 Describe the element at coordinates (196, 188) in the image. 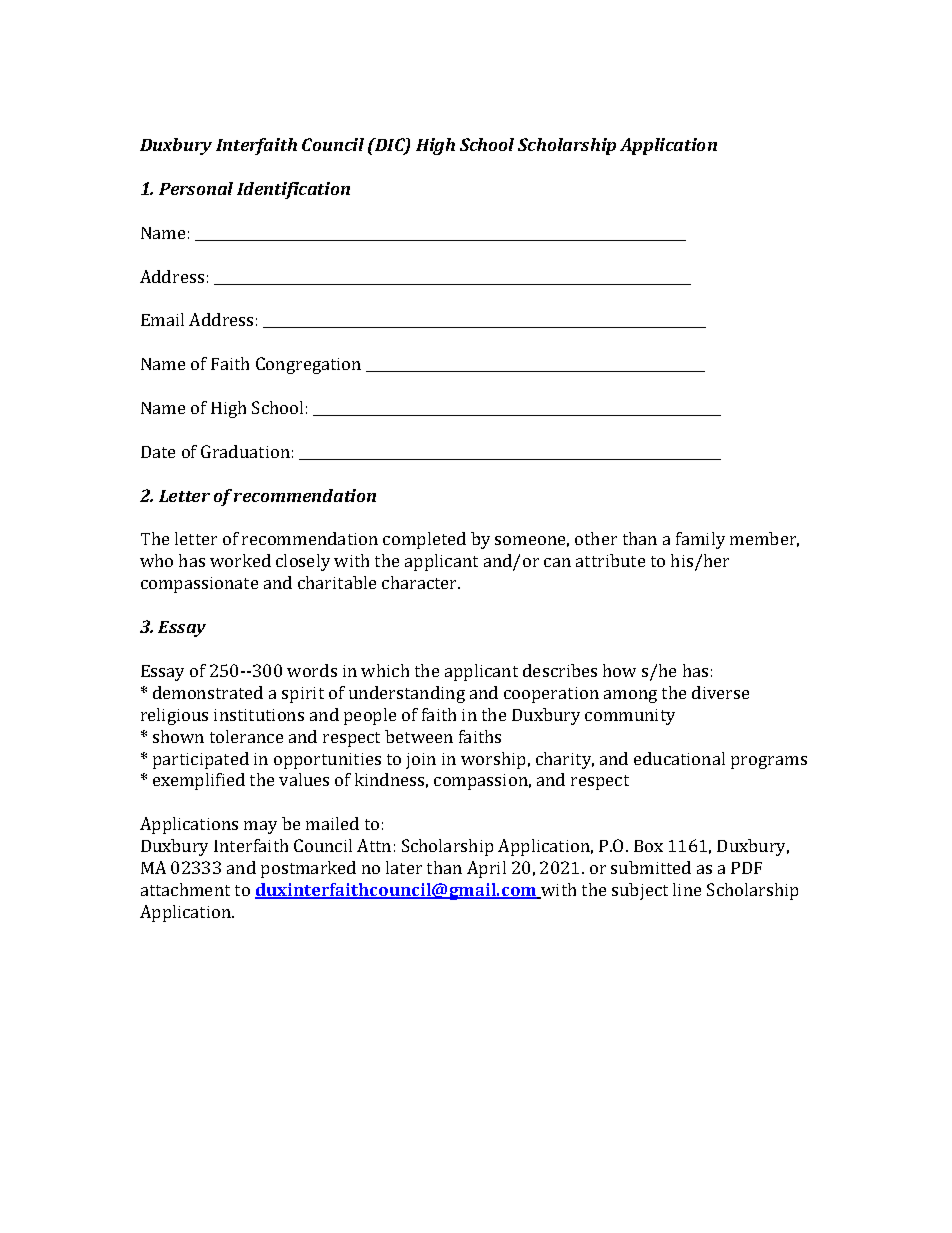

I see `Personal` at that location.
